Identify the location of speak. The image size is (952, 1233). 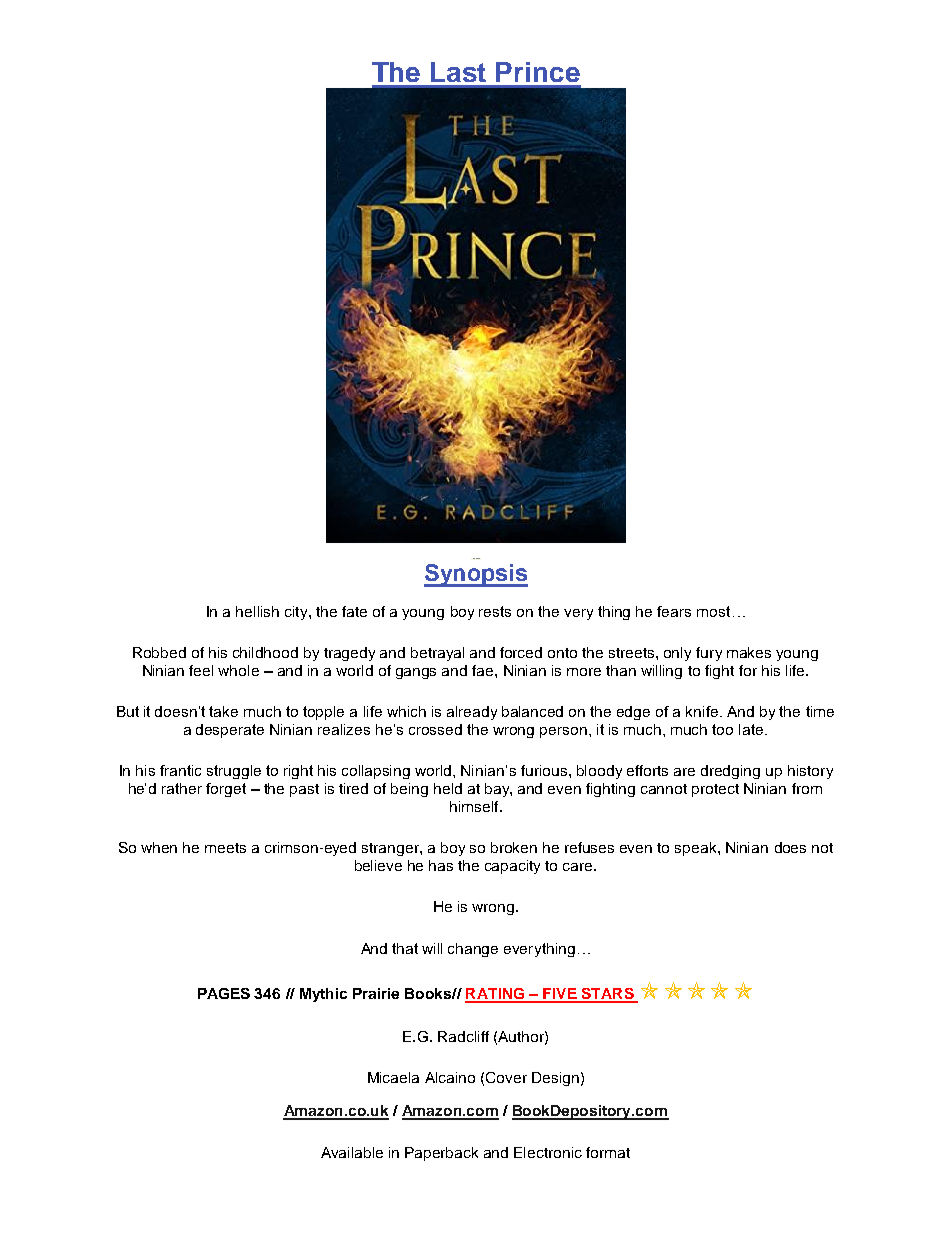
(697, 849).
